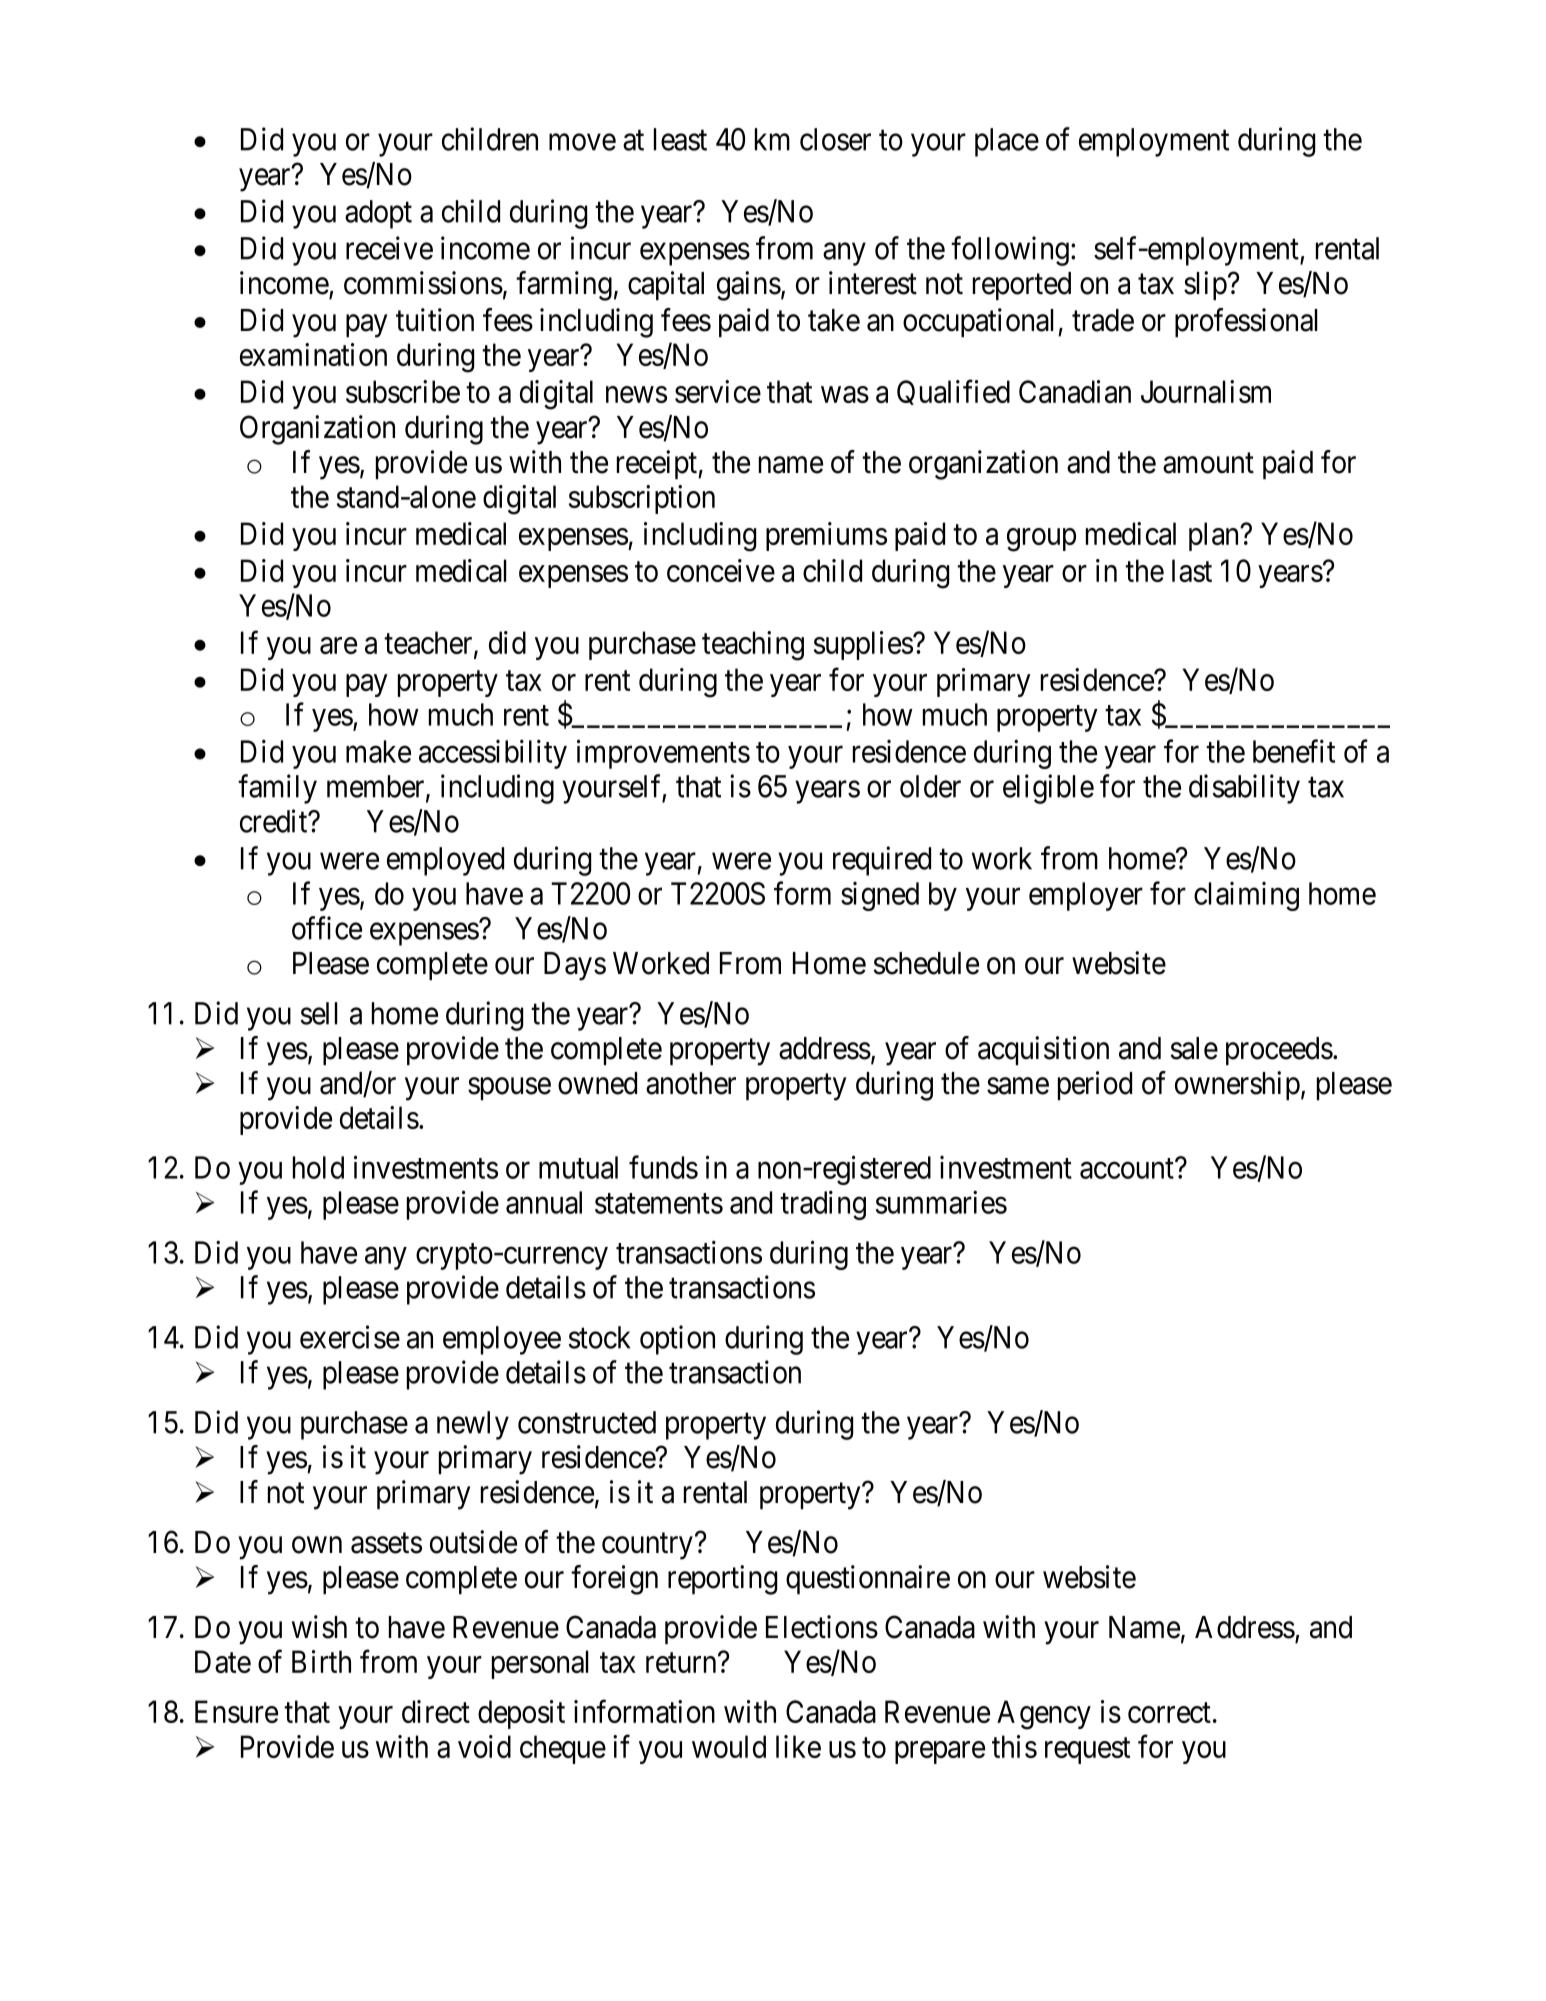 The width and height of the screenshot is (1546, 2001). Describe the element at coordinates (1192, 570) in the screenshot. I see `last` at that location.
